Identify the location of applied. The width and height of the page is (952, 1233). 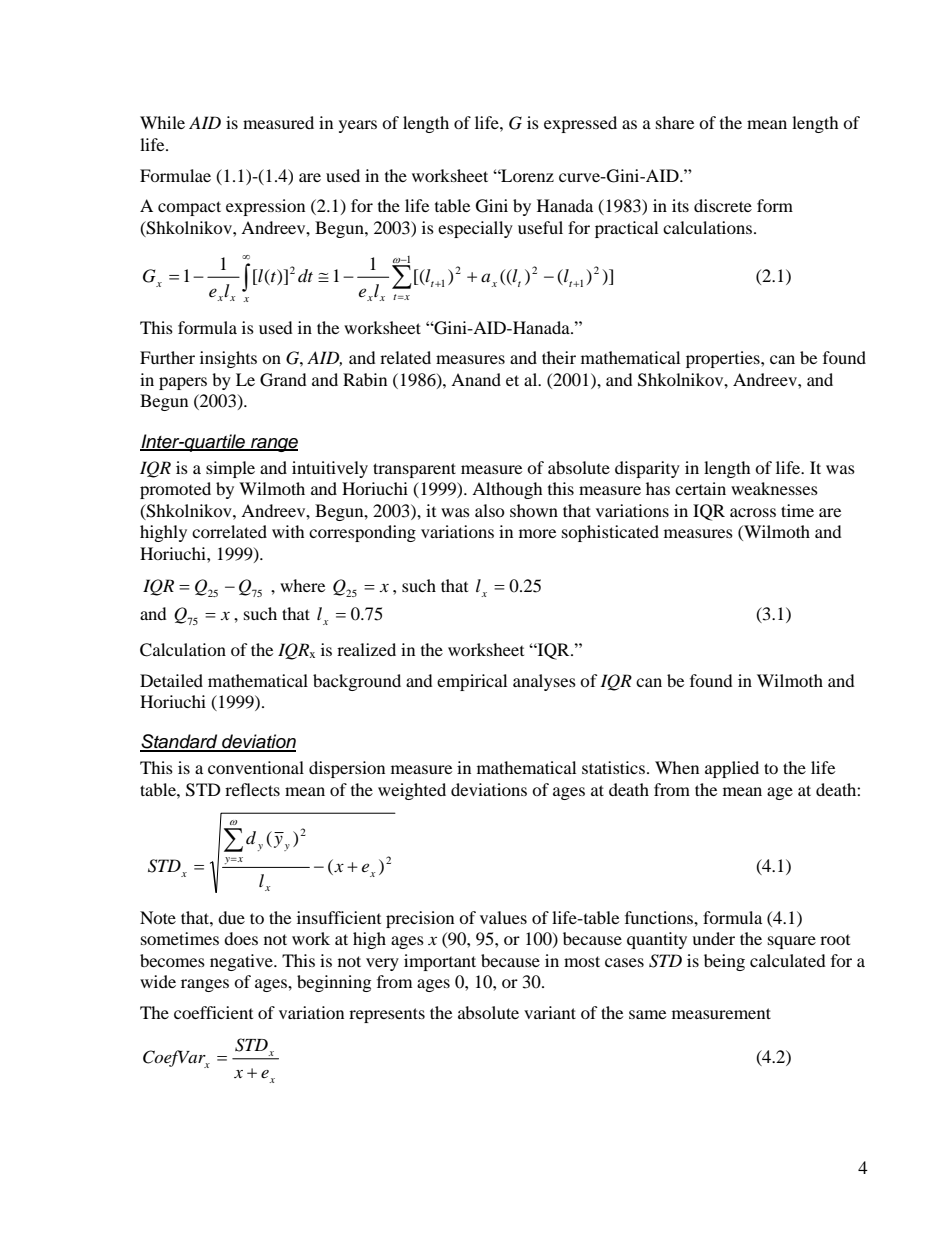
(732, 769).
